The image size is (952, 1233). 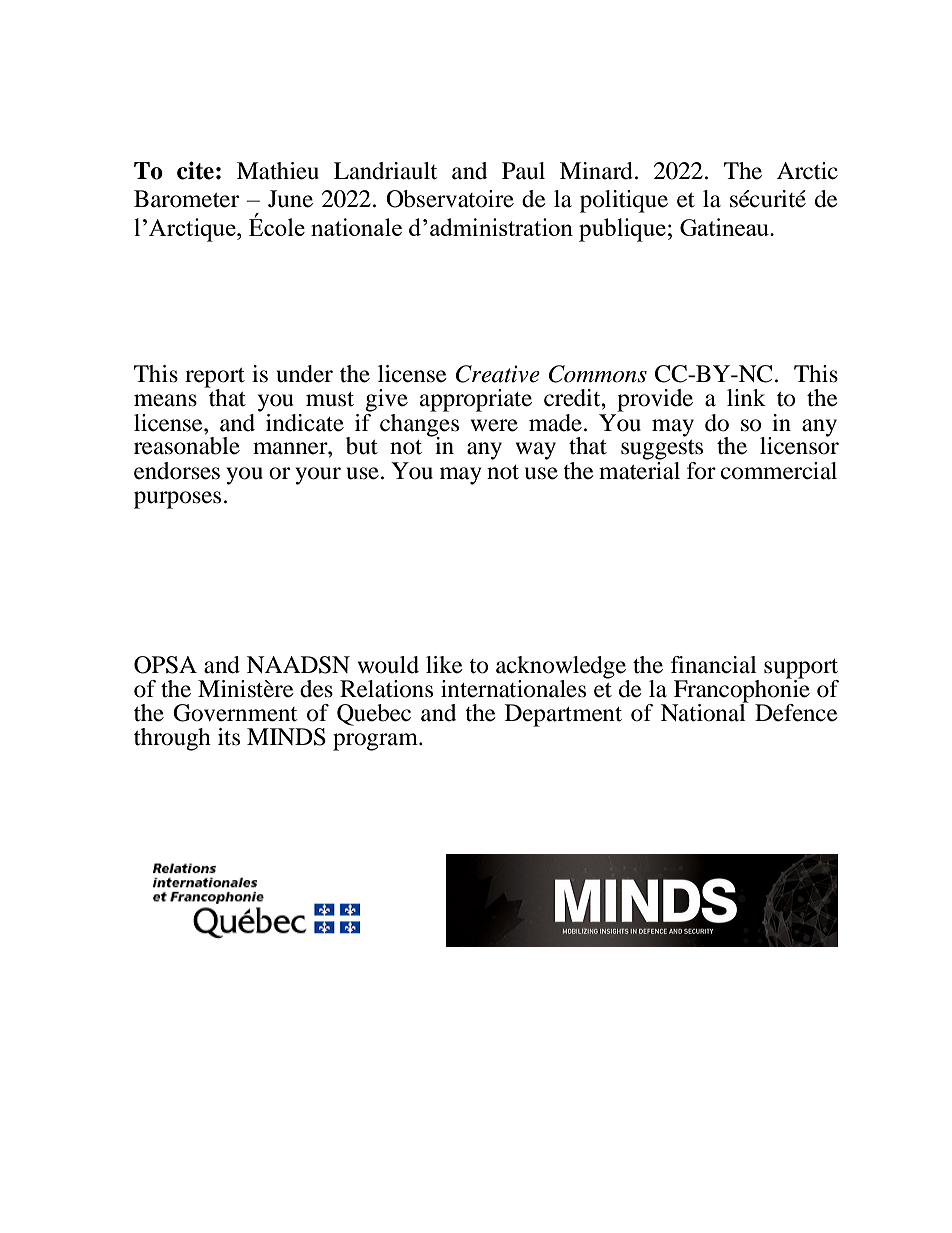 I want to click on Mathieu, so click(x=278, y=171).
